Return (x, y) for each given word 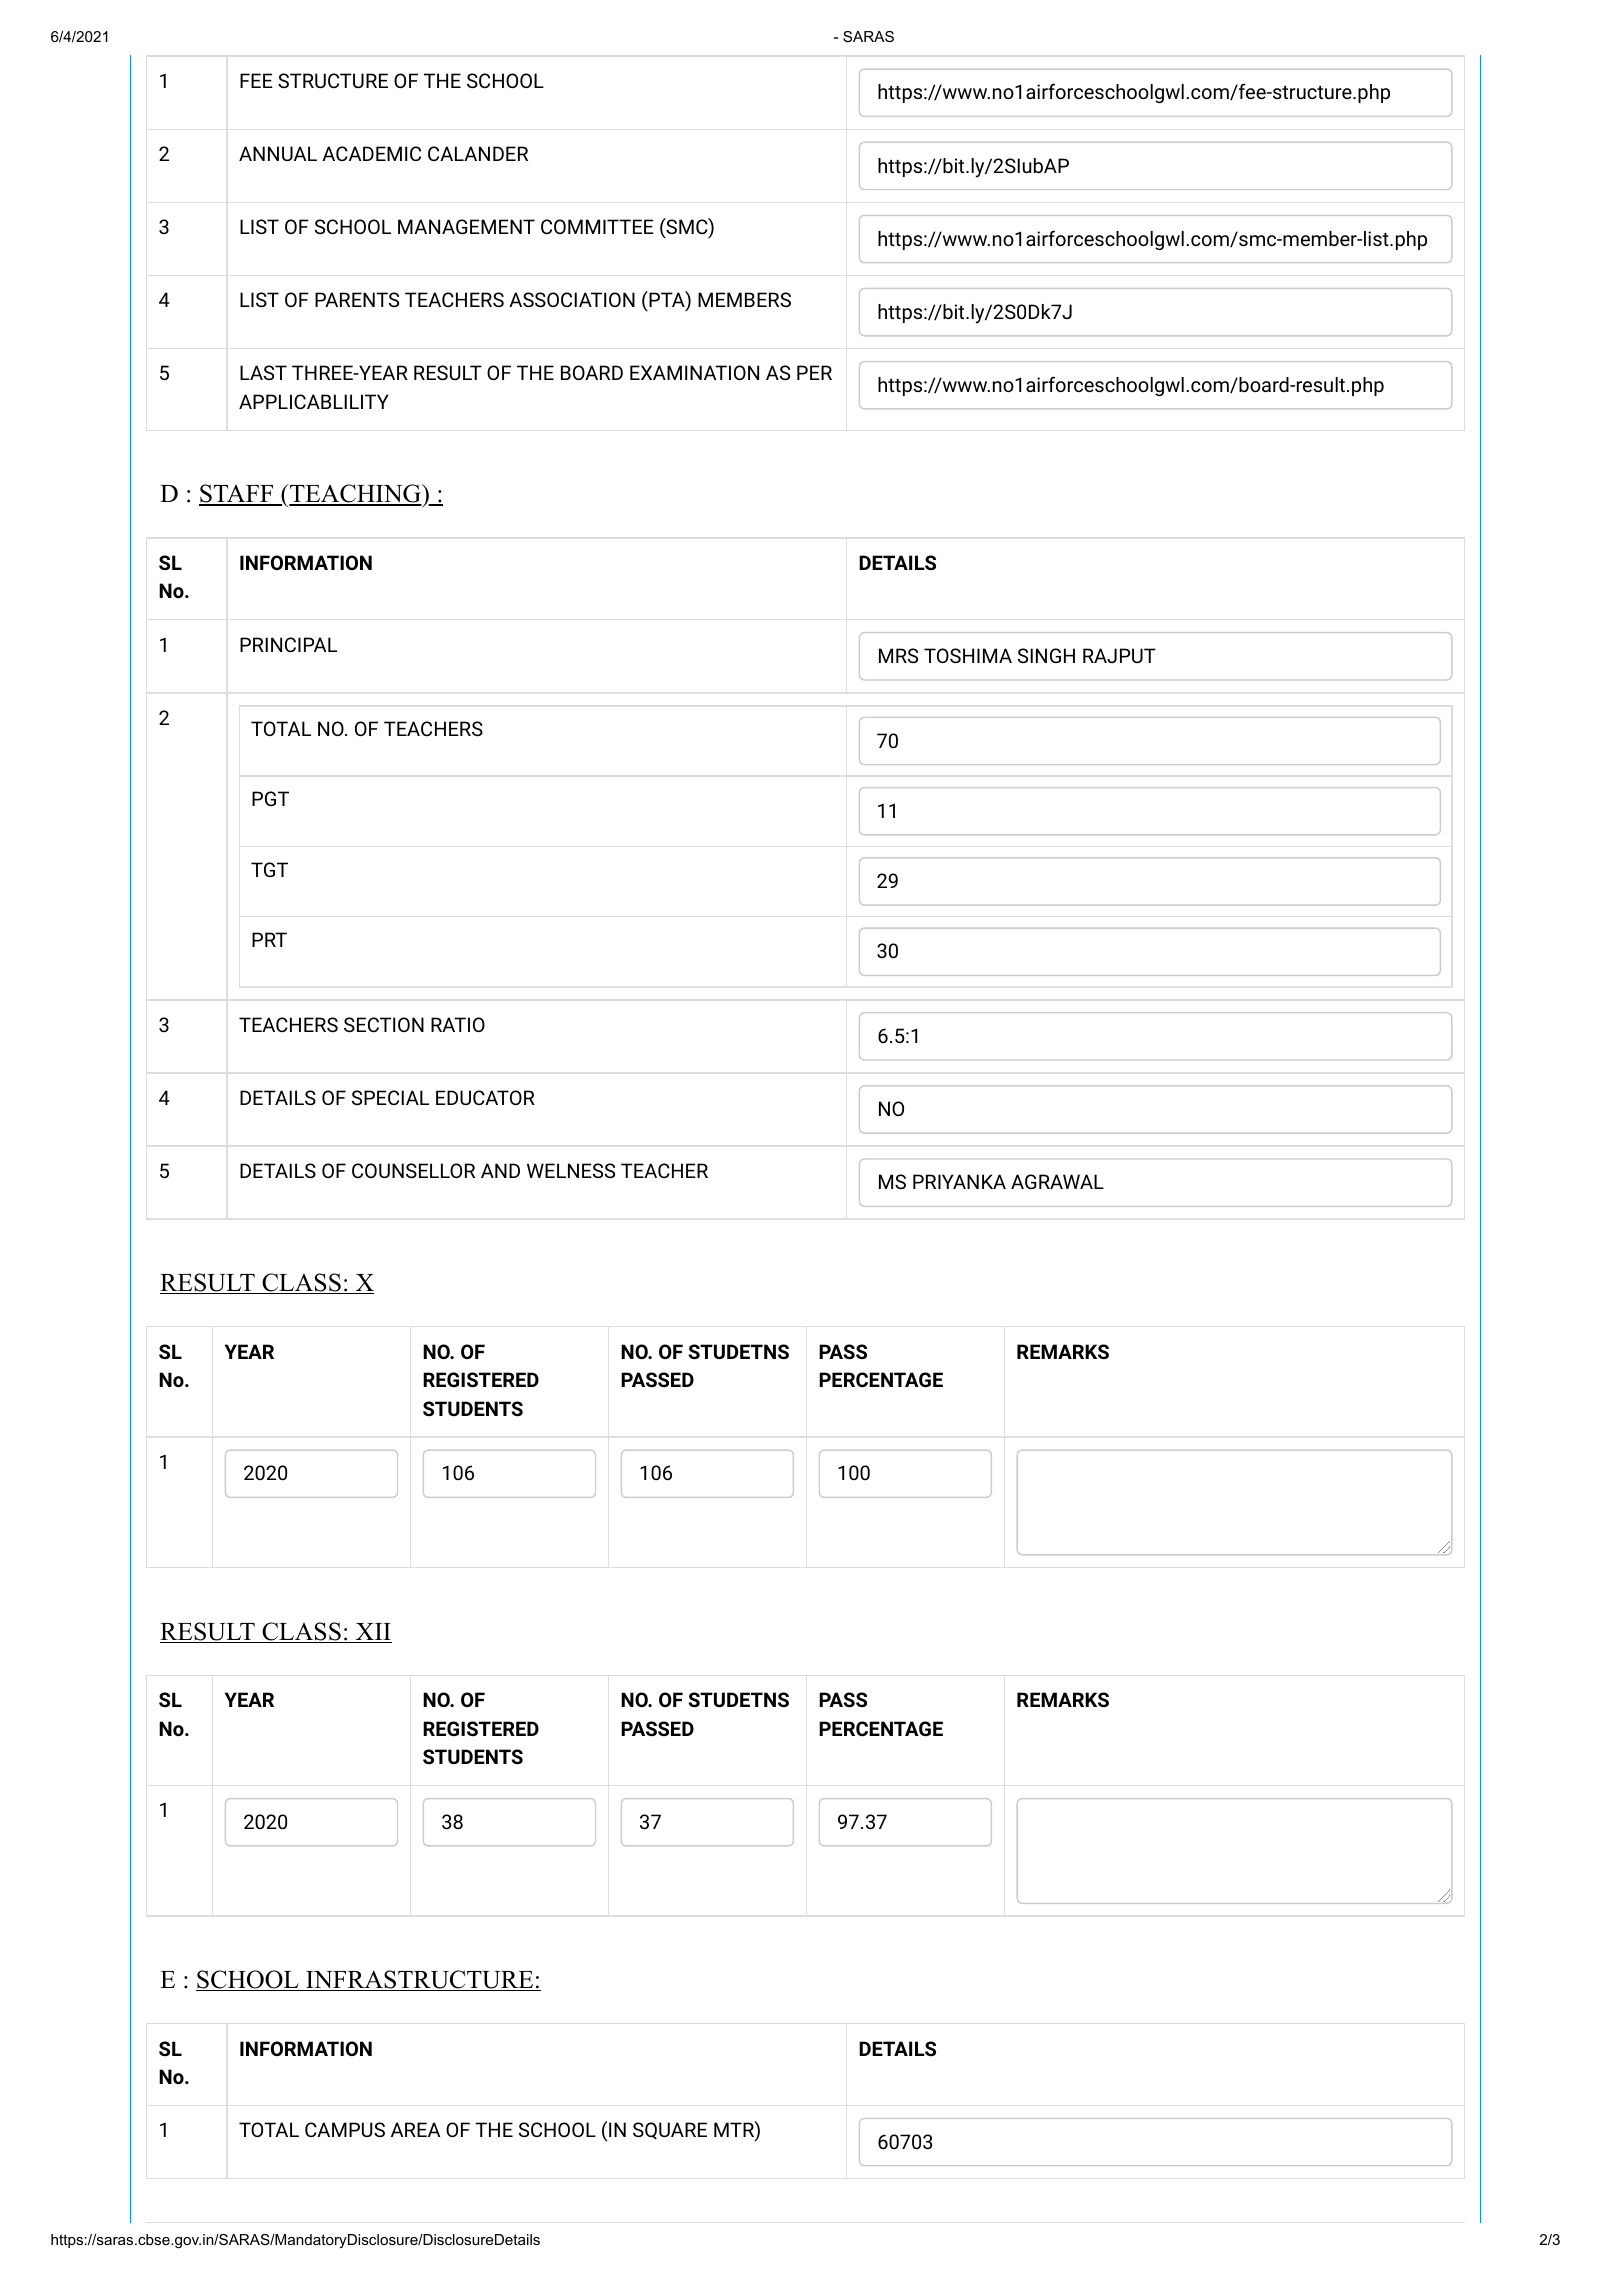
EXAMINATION (694, 372)
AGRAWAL (1057, 1181)
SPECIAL (390, 1097)
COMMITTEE (597, 226)
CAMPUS (345, 2129)
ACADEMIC (371, 153)
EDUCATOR (485, 1097)
